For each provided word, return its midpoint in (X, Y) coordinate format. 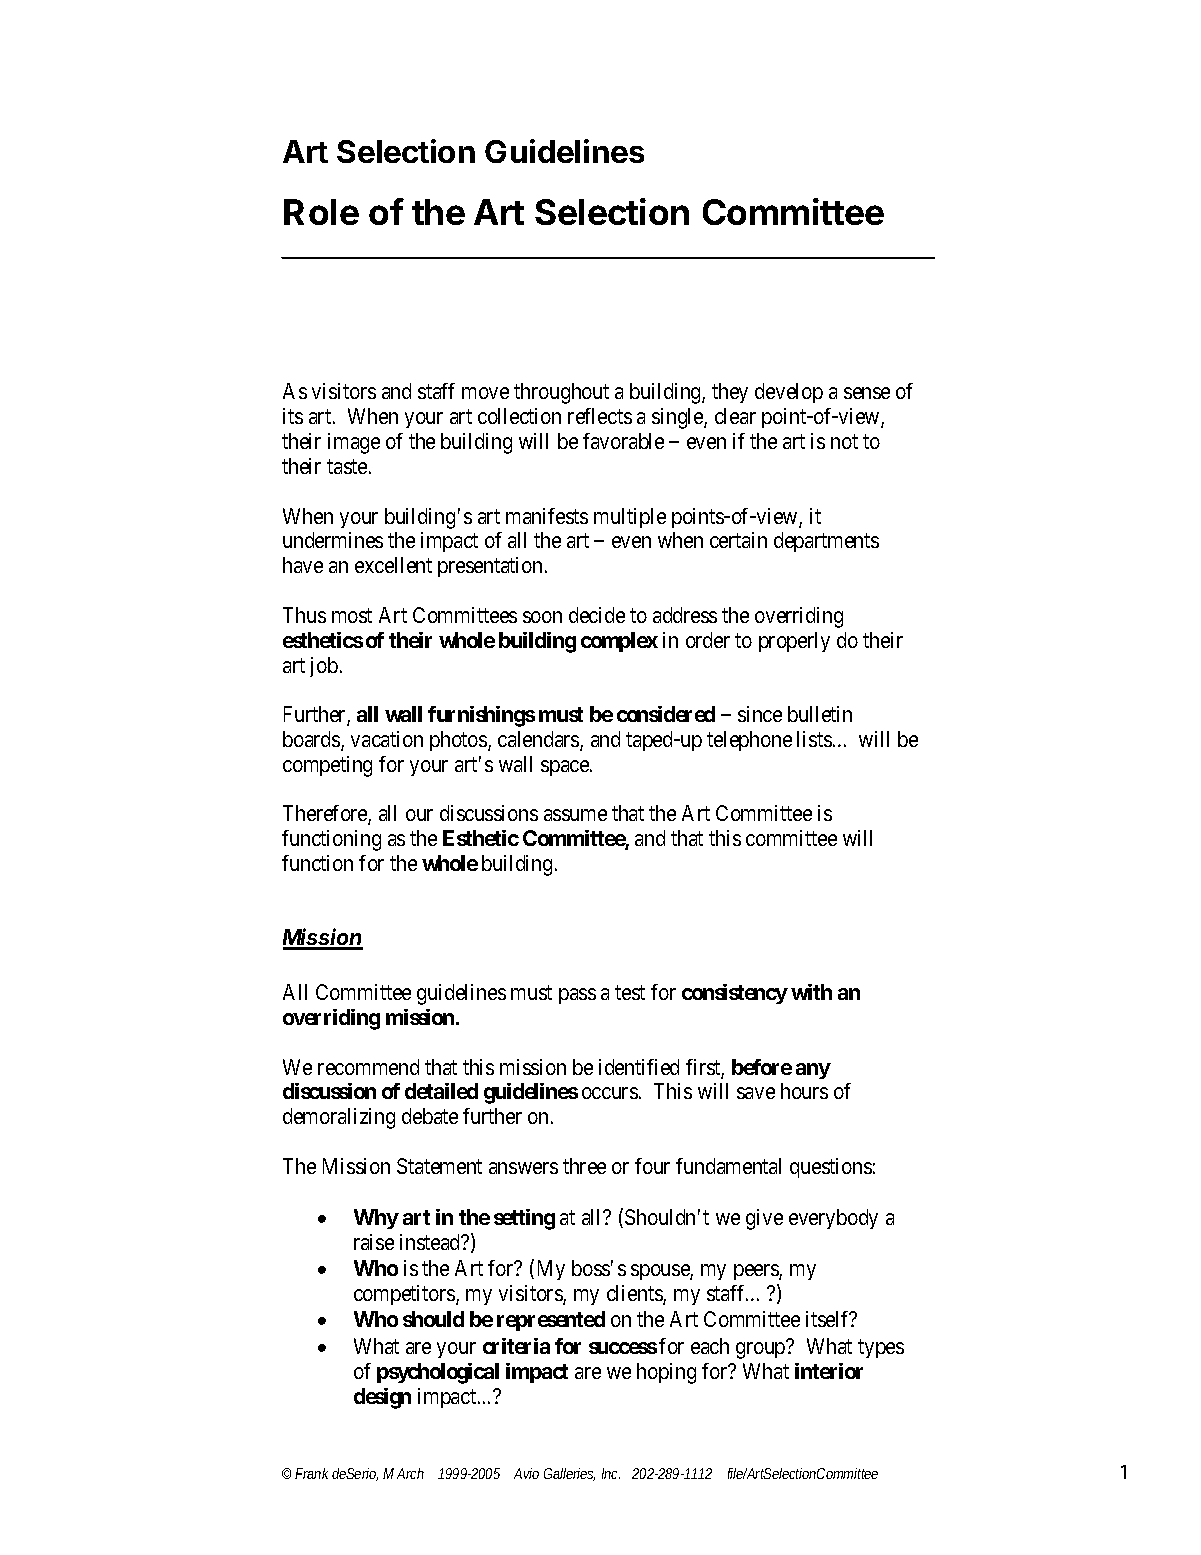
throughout (561, 393)
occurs (610, 1093)
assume (575, 815)
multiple (630, 518)
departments (826, 542)
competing (327, 766)
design (382, 1398)
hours (804, 1091)
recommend (368, 1067)
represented (551, 1321)
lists (814, 739)
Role (321, 212)
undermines (333, 540)
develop (789, 393)
